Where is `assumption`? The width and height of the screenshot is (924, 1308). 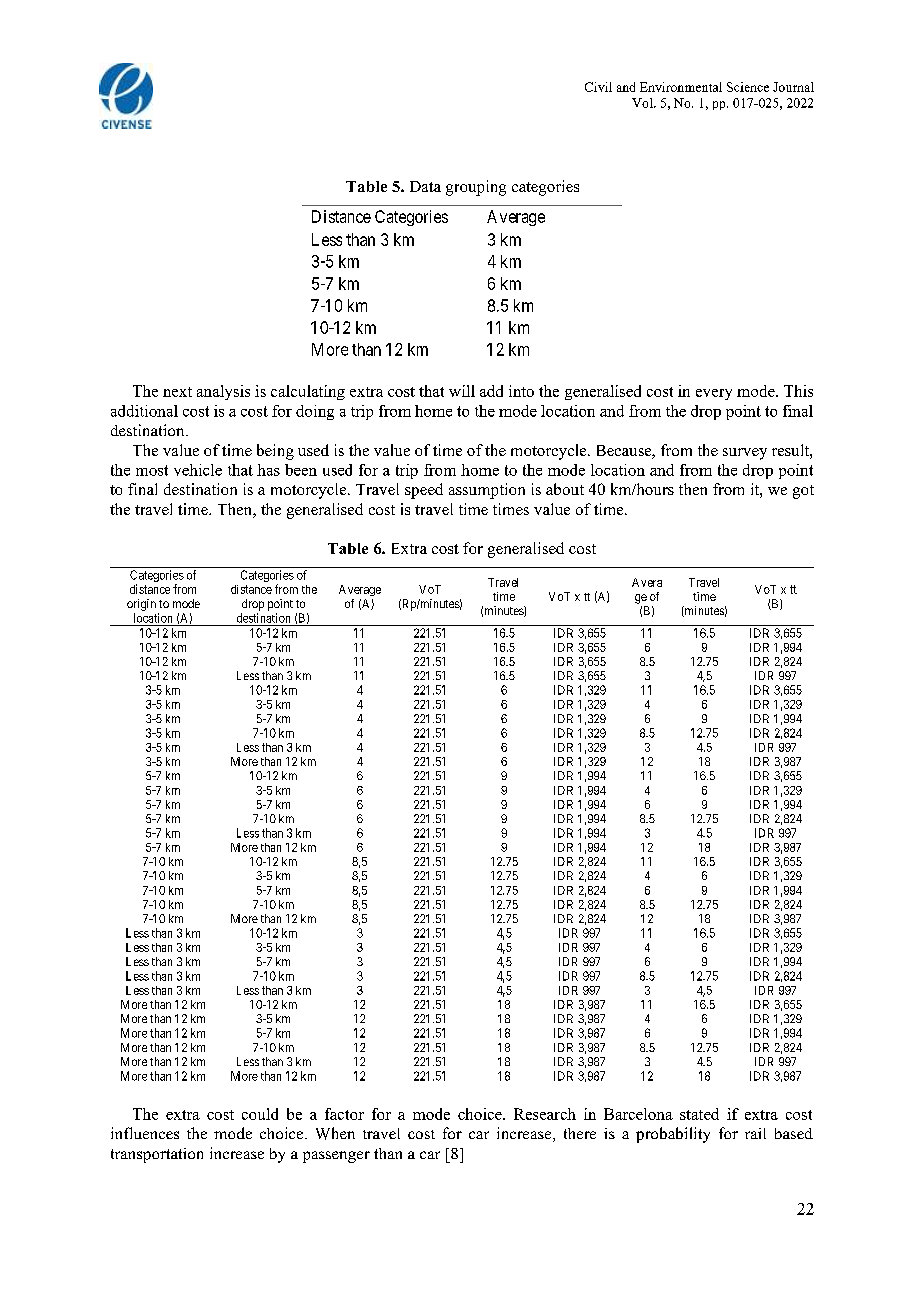 assumption is located at coordinates (487, 491).
